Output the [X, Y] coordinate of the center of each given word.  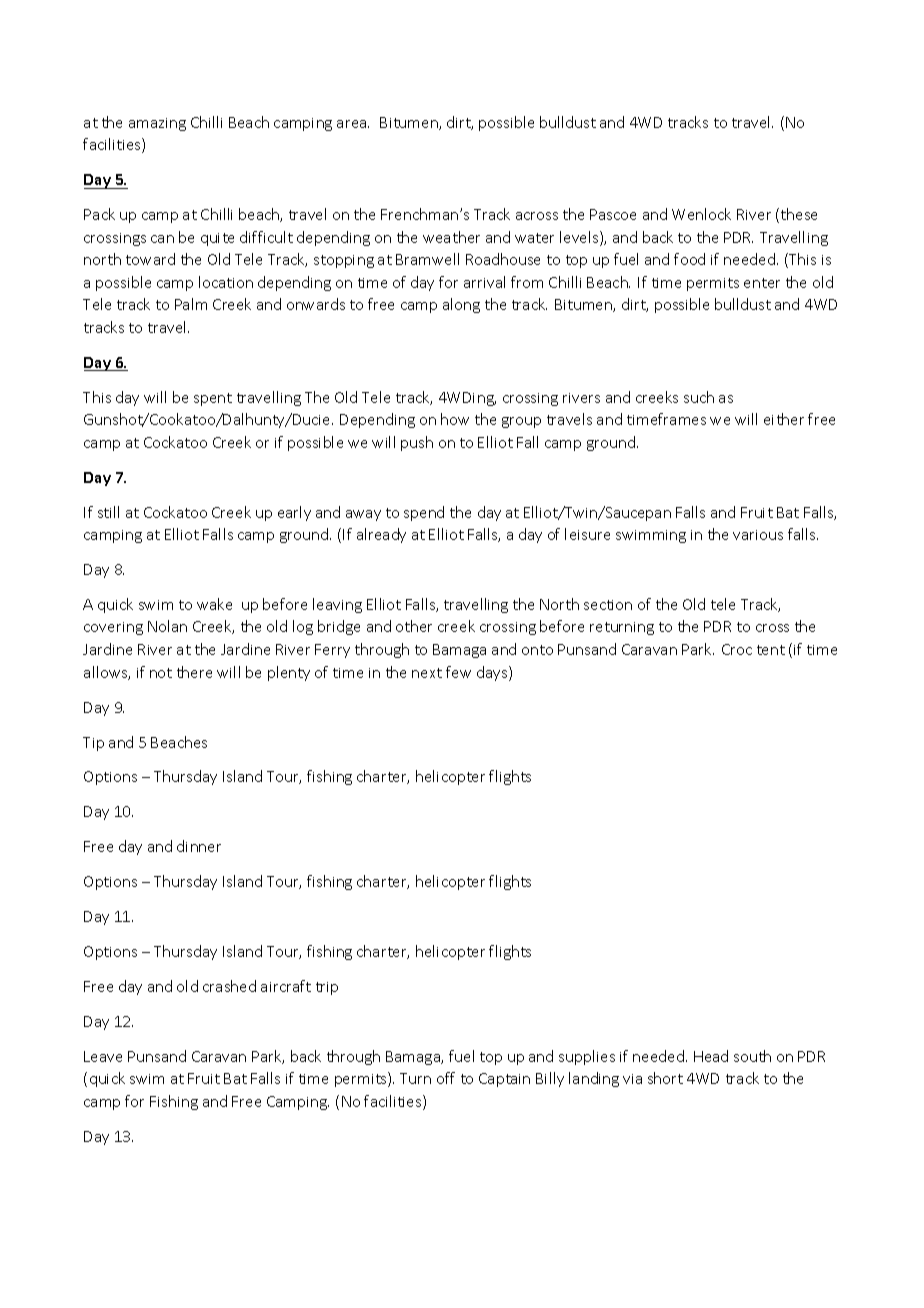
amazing [157, 124]
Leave [103, 1056]
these [799, 214]
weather [451, 237]
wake [214, 604]
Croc [737, 649]
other [414, 626]
